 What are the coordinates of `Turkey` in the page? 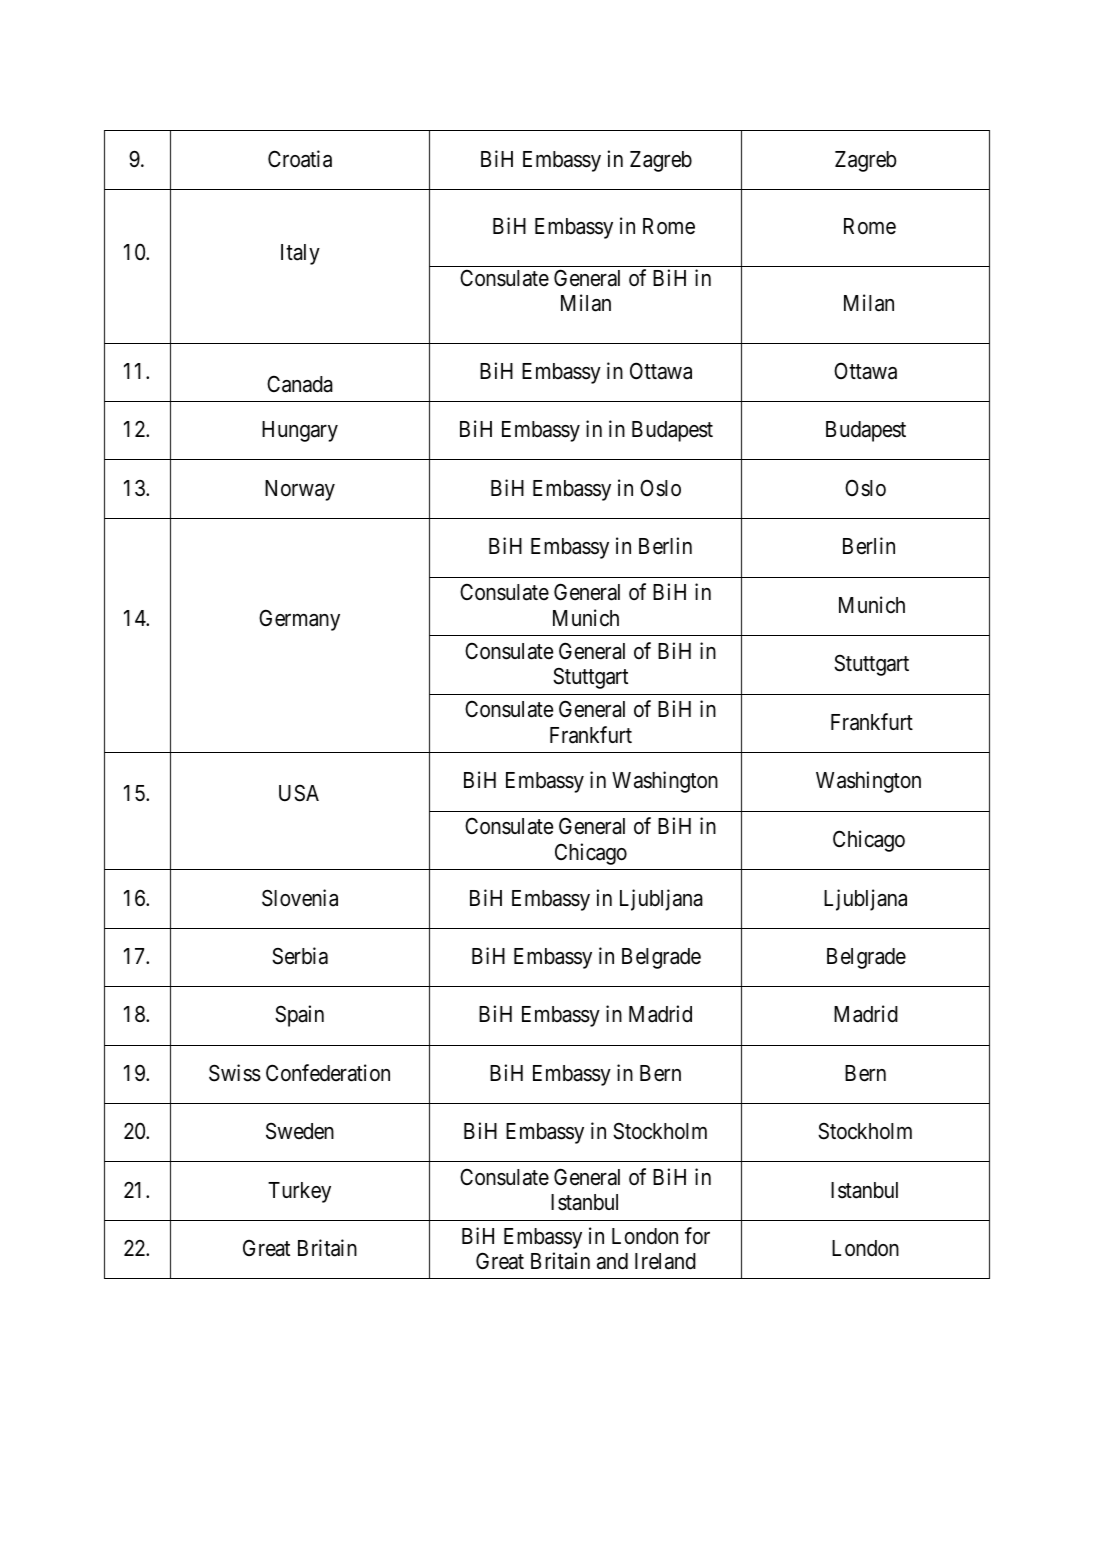 It's located at (299, 1192).
